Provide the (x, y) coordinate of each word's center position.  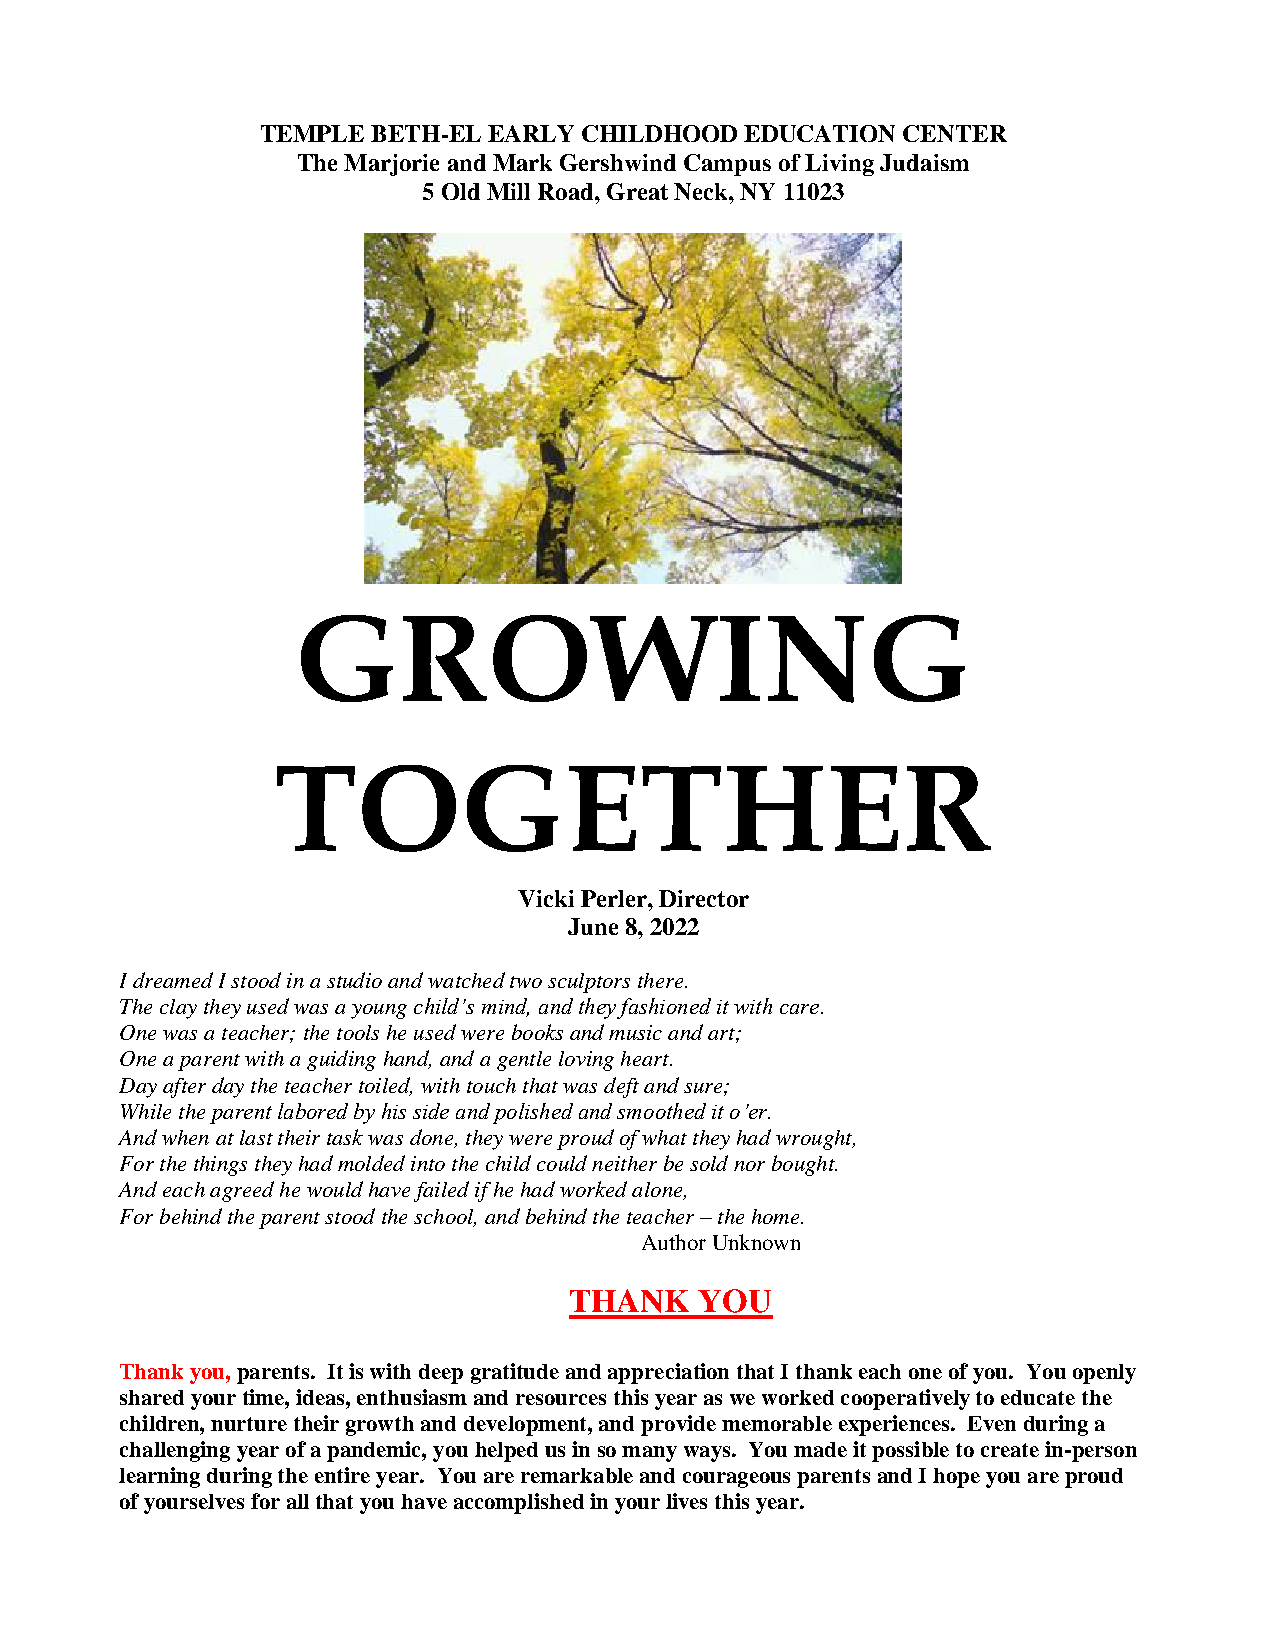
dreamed (173, 980)
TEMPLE (312, 133)
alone (658, 1191)
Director (704, 898)
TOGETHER (634, 808)
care (801, 1009)
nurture (249, 1424)
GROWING (633, 659)
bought (804, 1165)
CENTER (955, 133)
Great (637, 191)
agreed (242, 1191)
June (593, 926)
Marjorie (391, 165)
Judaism (924, 162)
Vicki (546, 898)
